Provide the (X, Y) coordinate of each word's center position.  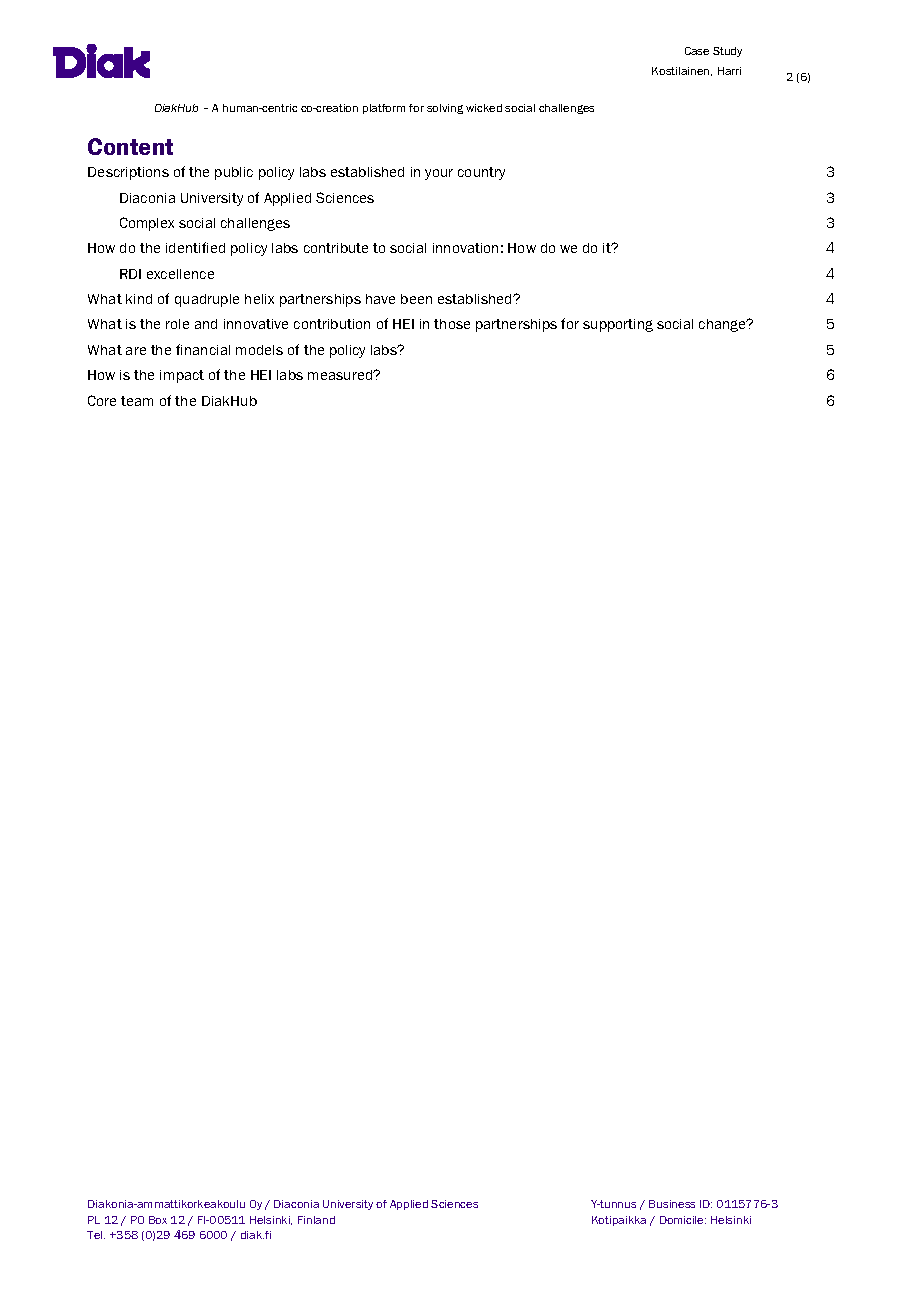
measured (341, 375)
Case (697, 51)
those (452, 324)
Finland (316, 1220)
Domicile (683, 1220)
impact (182, 376)
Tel (96, 1235)
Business (672, 1204)
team (137, 401)
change (724, 325)
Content (130, 146)
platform (384, 109)
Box (158, 1220)
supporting (618, 325)
